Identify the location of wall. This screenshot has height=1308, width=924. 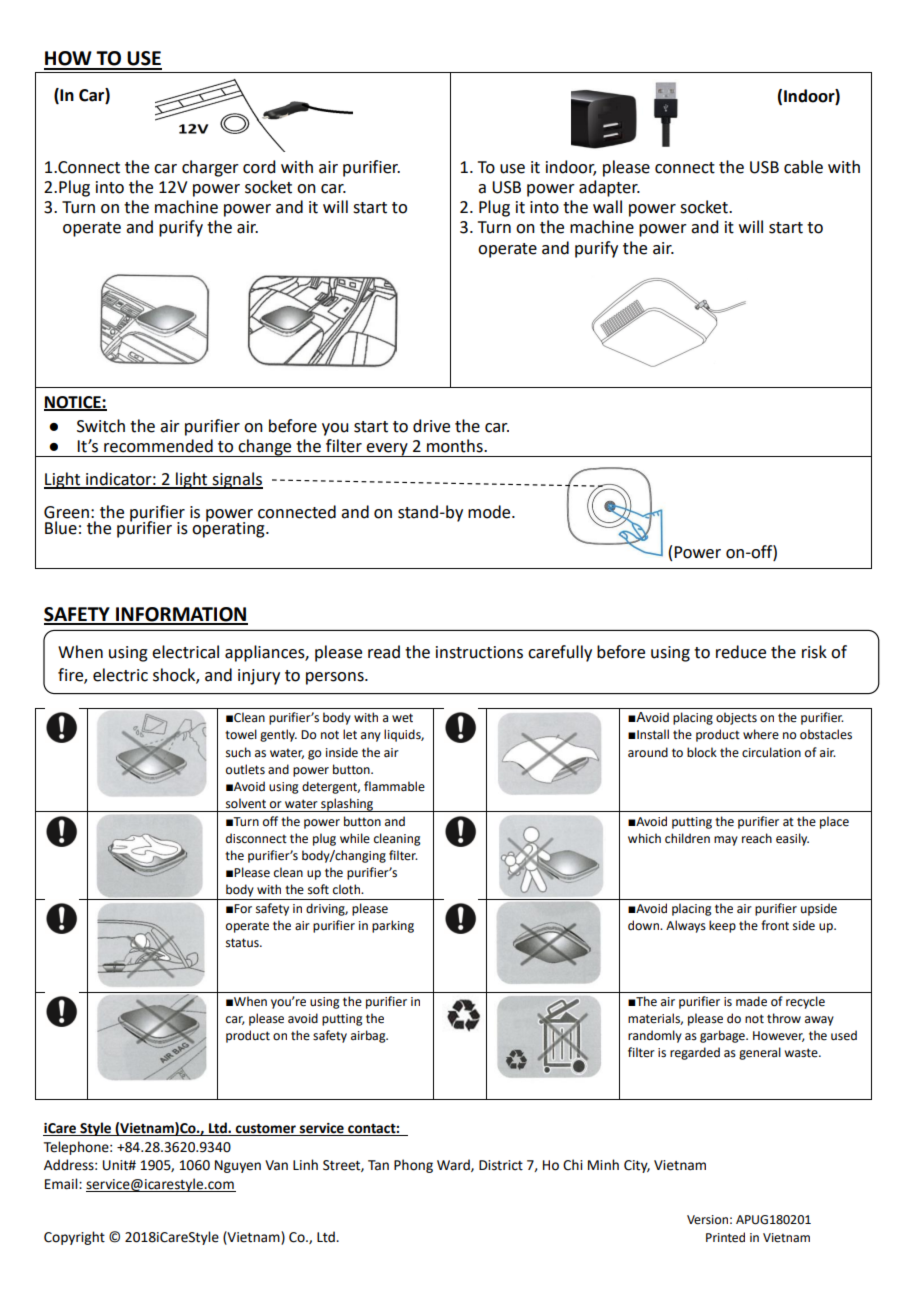
(607, 207).
